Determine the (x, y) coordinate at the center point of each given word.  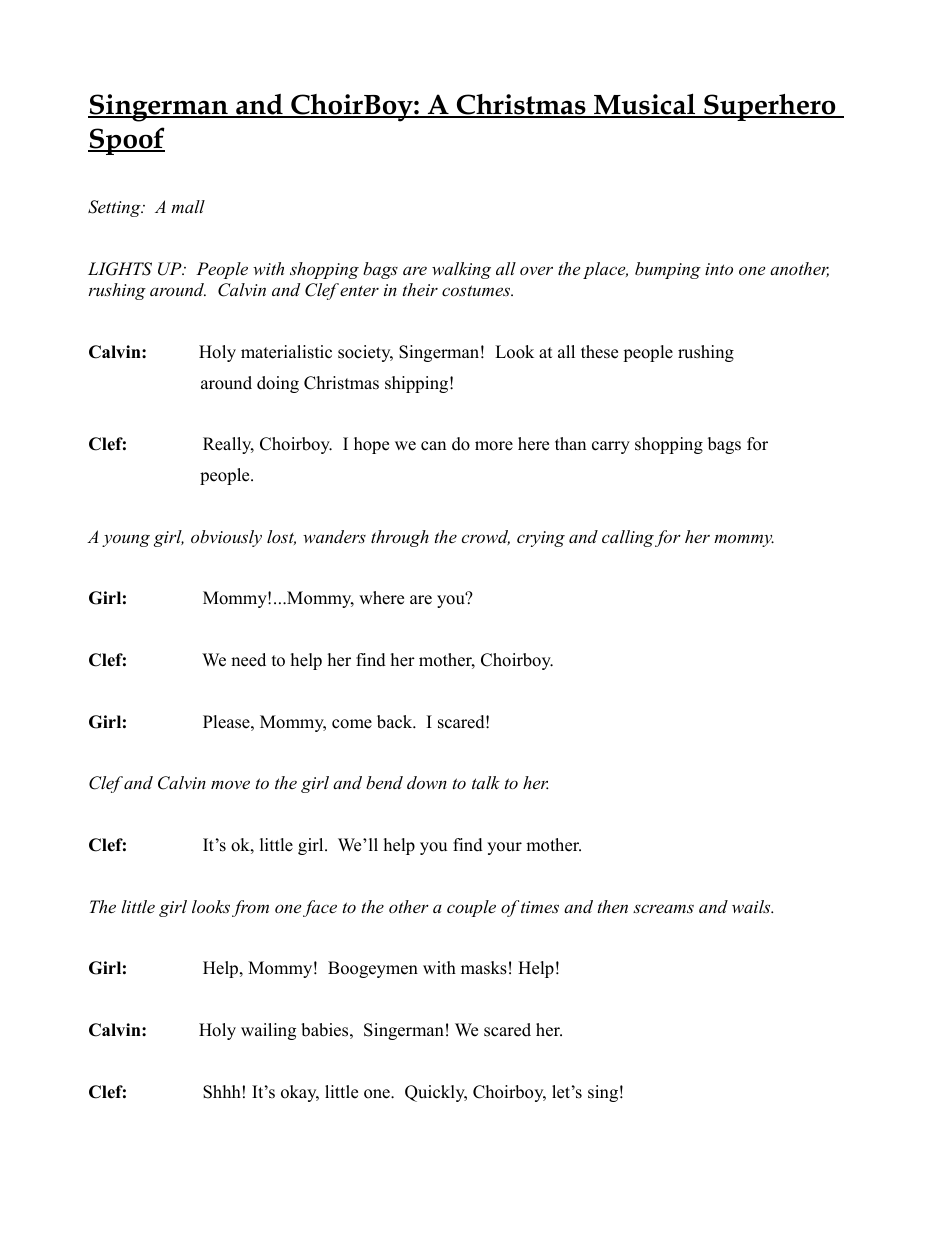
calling (628, 538)
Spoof (126, 141)
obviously (226, 538)
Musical (645, 105)
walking (461, 270)
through (400, 538)
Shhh (222, 1092)
